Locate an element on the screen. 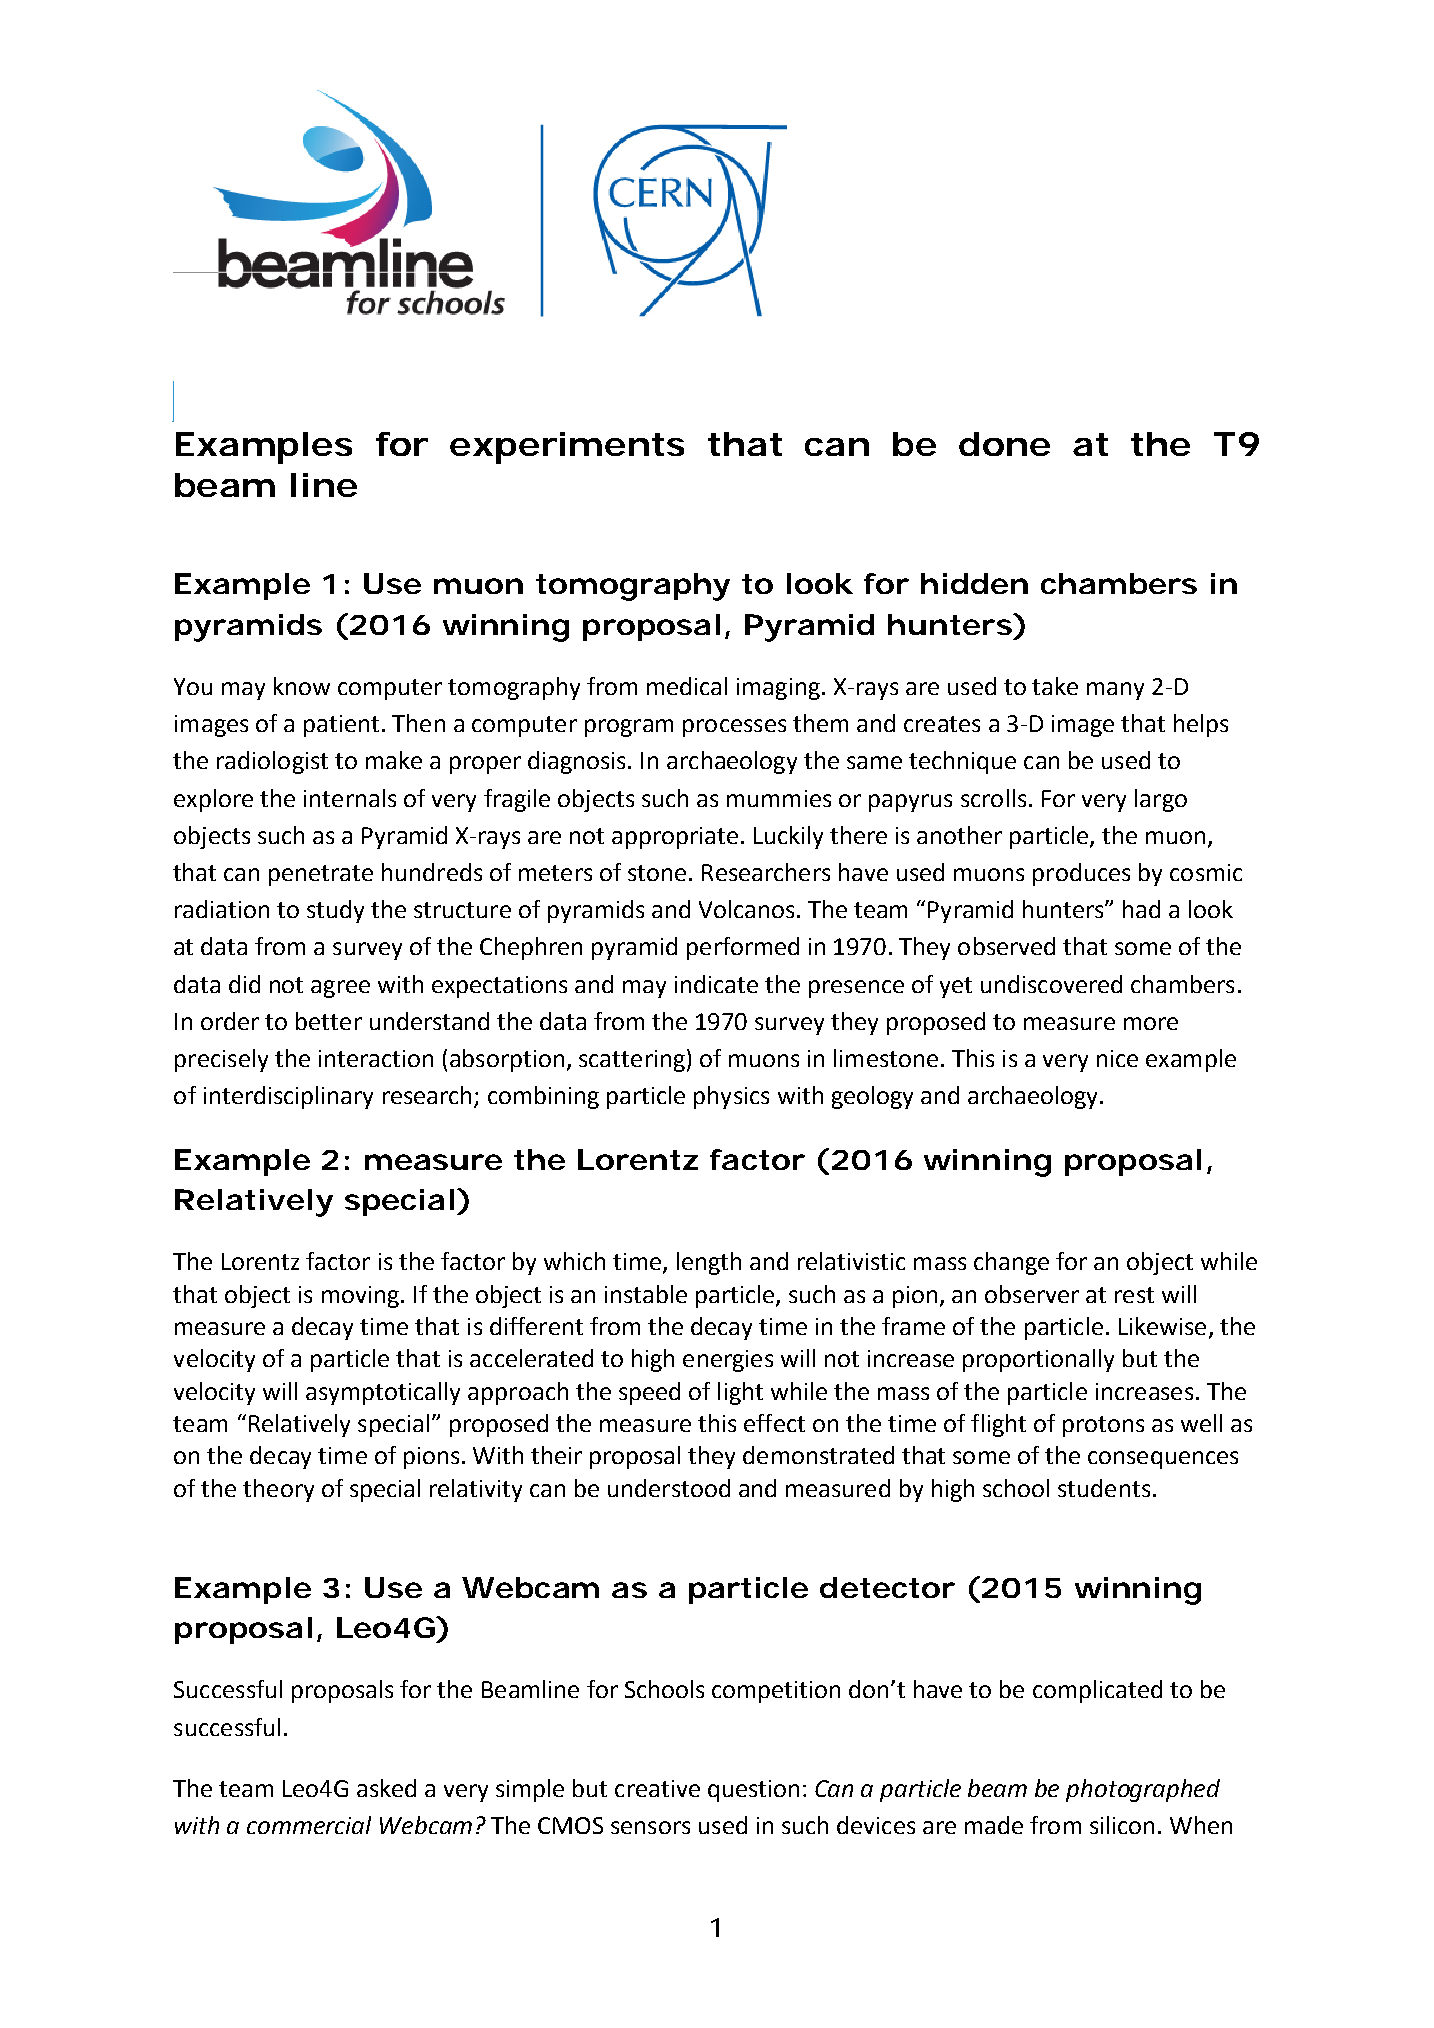 The image size is (1434, 2028). commercial is located at coordinates (309, 1825).
